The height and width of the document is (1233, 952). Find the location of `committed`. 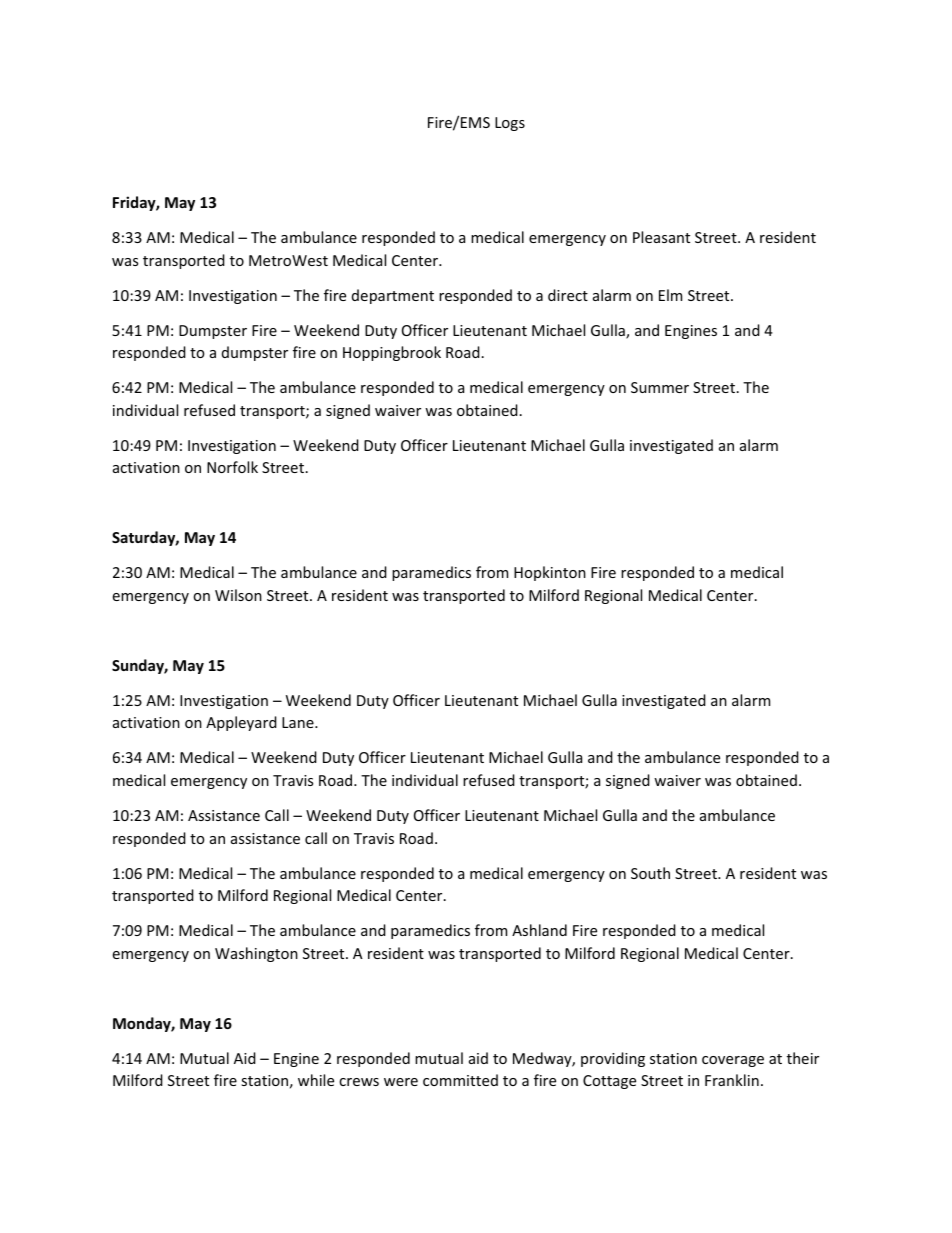

committed is located at coordinates (460, 1080).
